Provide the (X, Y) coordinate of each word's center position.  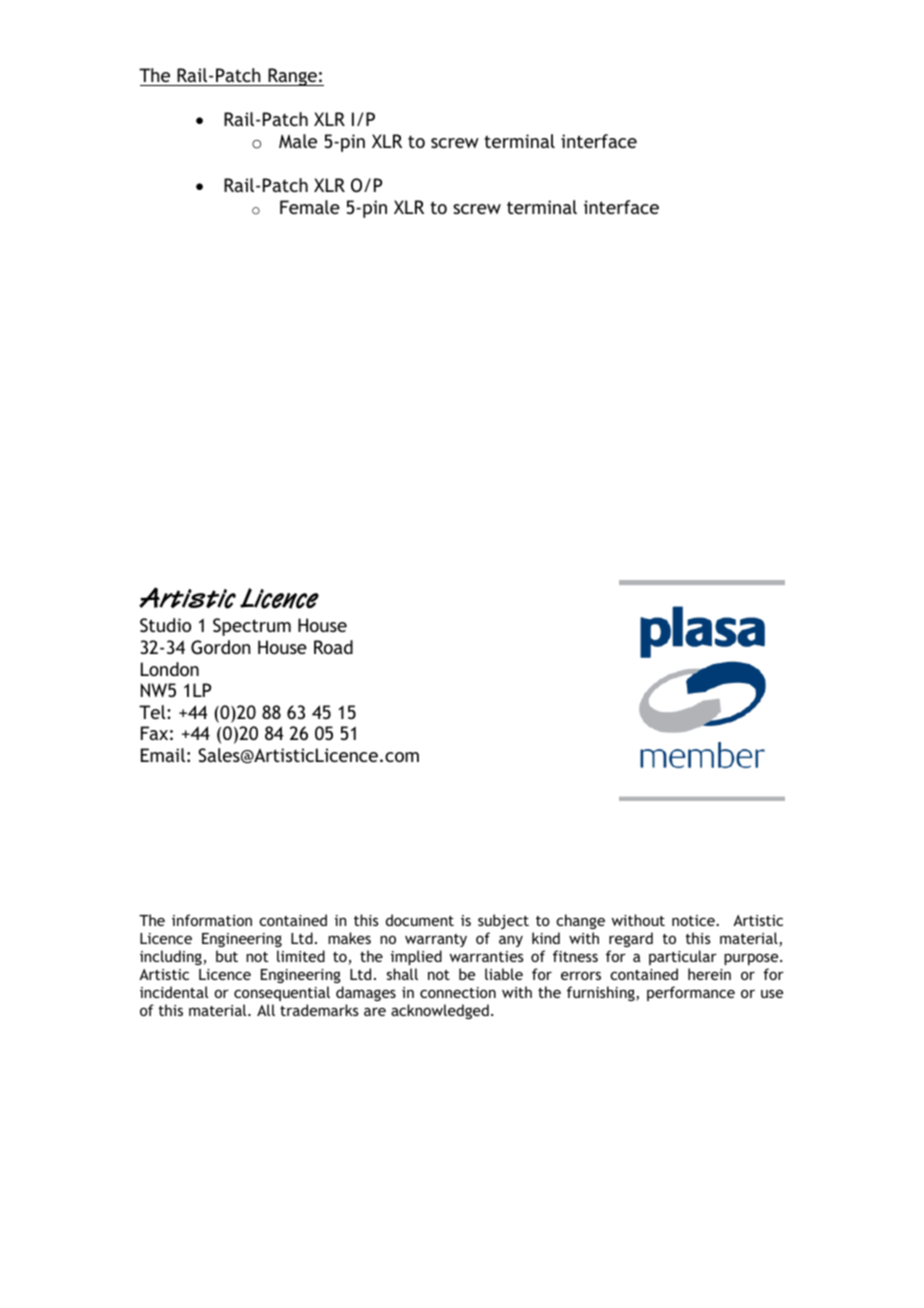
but (227, 956)
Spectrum (252, 627)
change (580, 921)
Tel (153, 712)
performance (691, 993)
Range (292, 77)
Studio (165, 625)
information (212, 920)
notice (694, 920)
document (420, 920)
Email (163, 755)
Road (333, 647)
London (170, 669)
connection (458, 992)
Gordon (220, 647)
